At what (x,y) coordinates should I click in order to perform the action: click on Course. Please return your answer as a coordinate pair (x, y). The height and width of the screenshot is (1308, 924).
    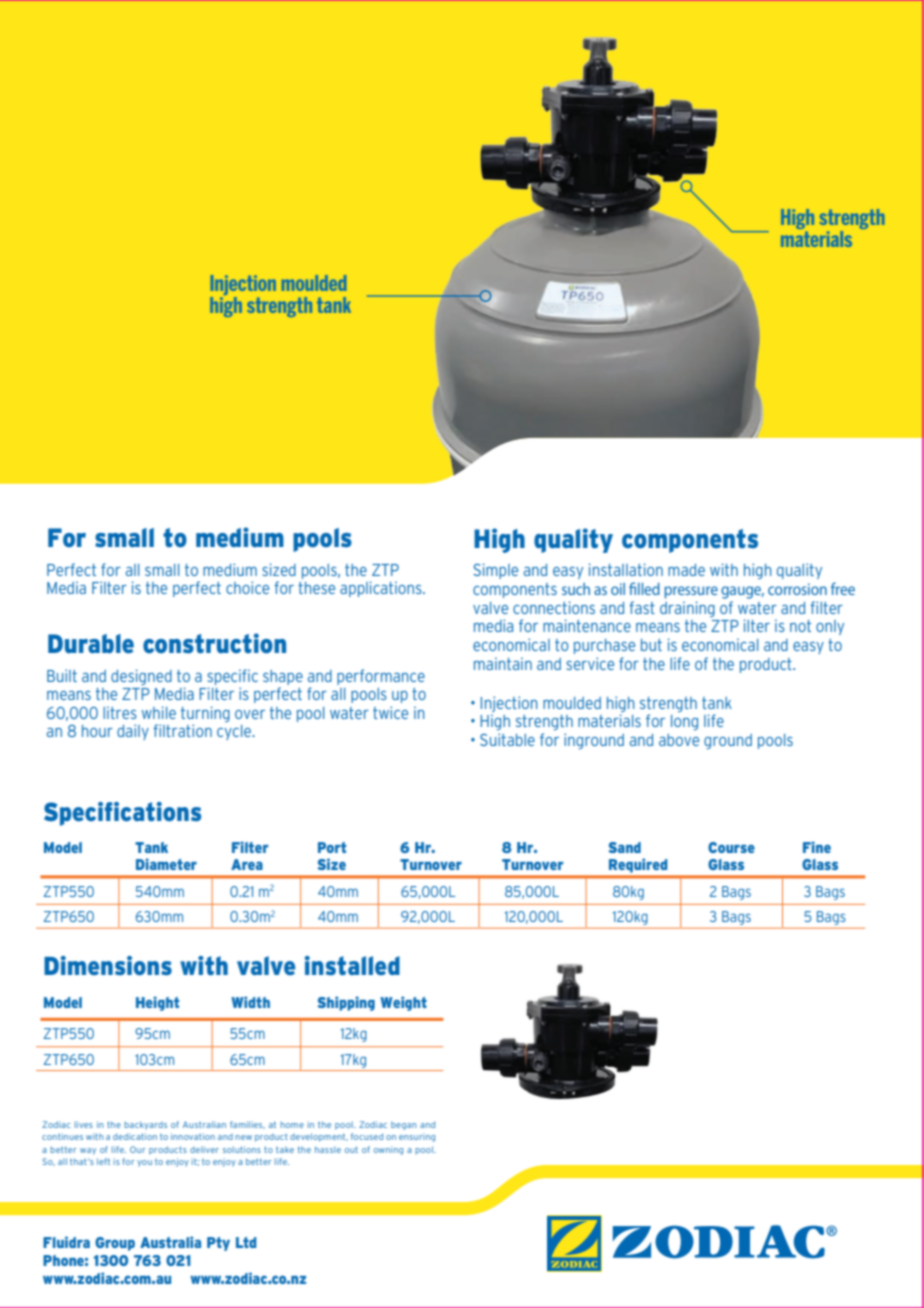
    Looking at the image, I should click on (731, 847).
